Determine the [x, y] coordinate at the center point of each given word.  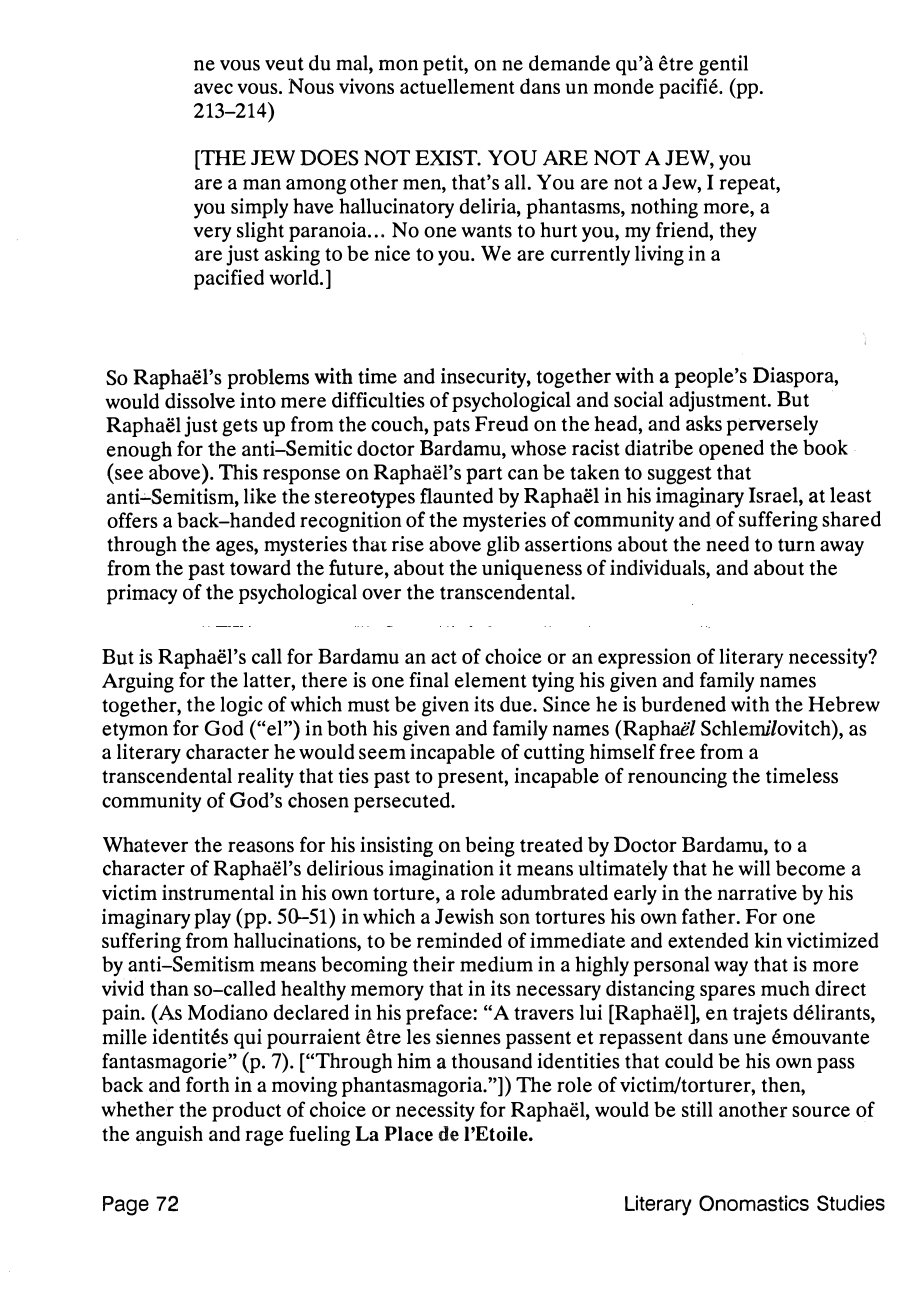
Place [409, 1134]
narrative [757, 892]
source [821, 1111]
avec [213, 88]
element [491, 680]
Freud [501, 423]
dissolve [200, 401]
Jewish [464, 916]
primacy [142, 594]
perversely [772, 425]
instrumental [218, 892]
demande [569, 63]
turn [796, 545]
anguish [169, 1136]
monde [623, 86]
